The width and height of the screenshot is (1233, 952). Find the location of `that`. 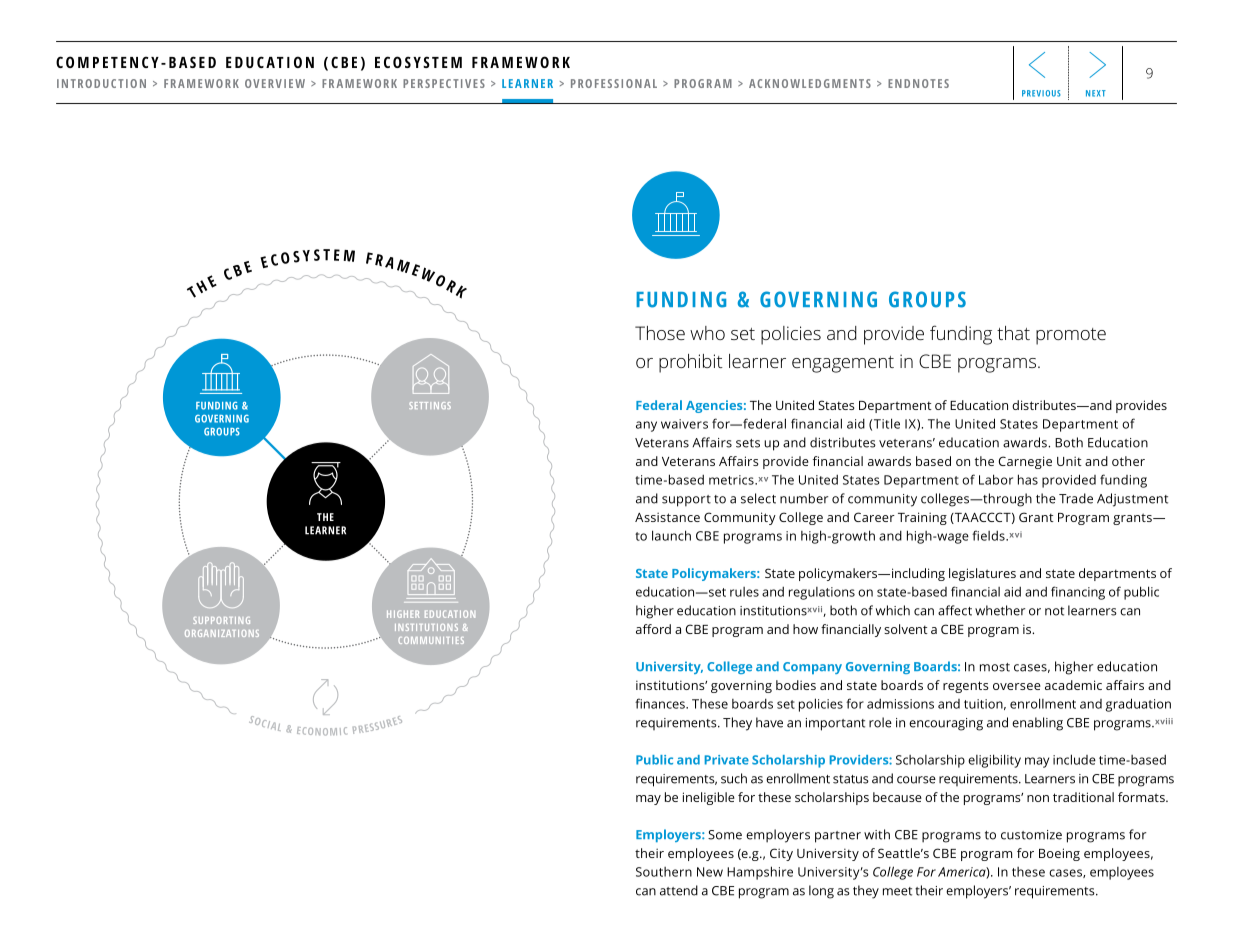

that is located at coordinates (1013, 333).
